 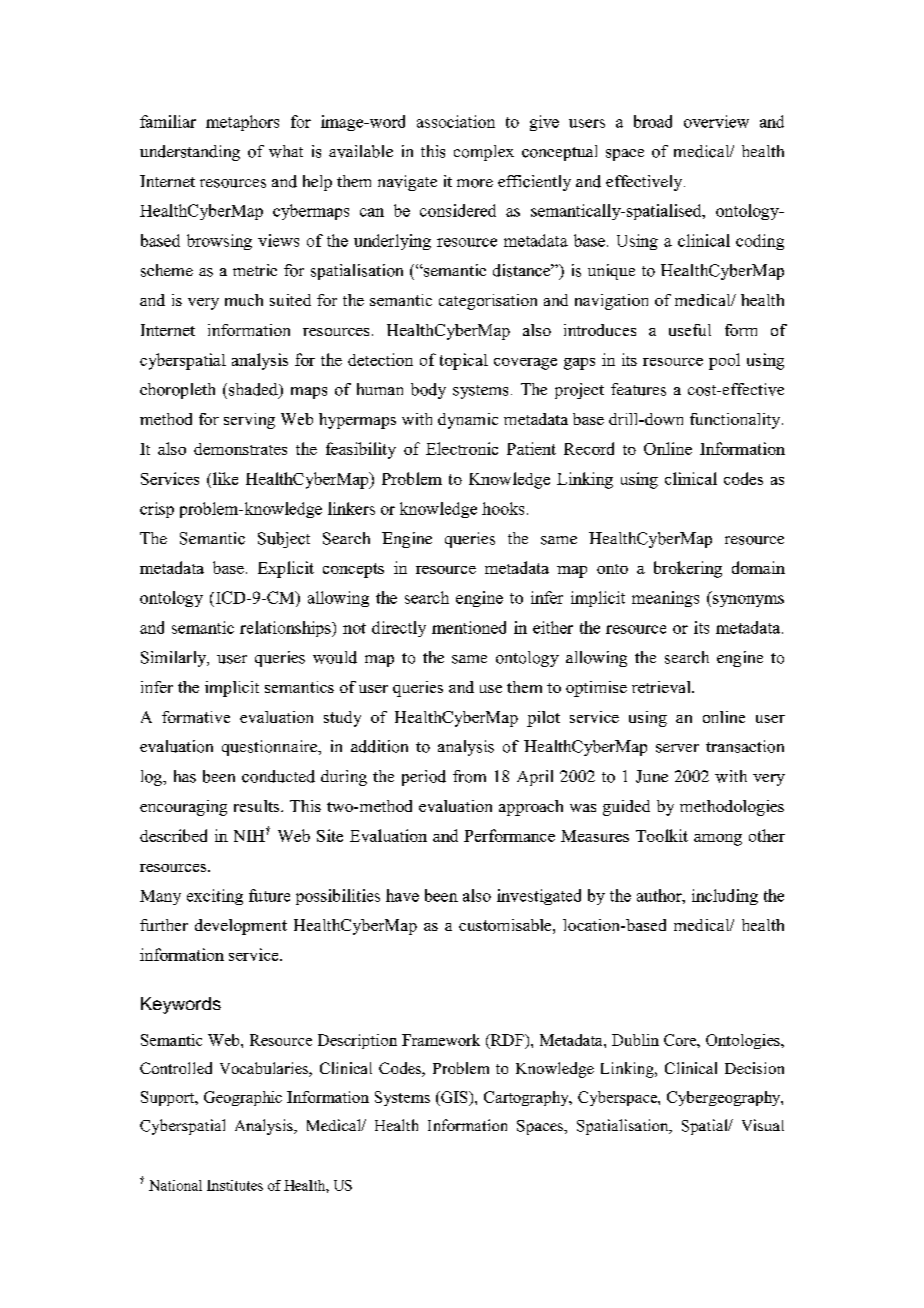 What do you see at coordinates (174, 659) in the screenshot?
I see `Similarly` at bounding box center [174, 659].
